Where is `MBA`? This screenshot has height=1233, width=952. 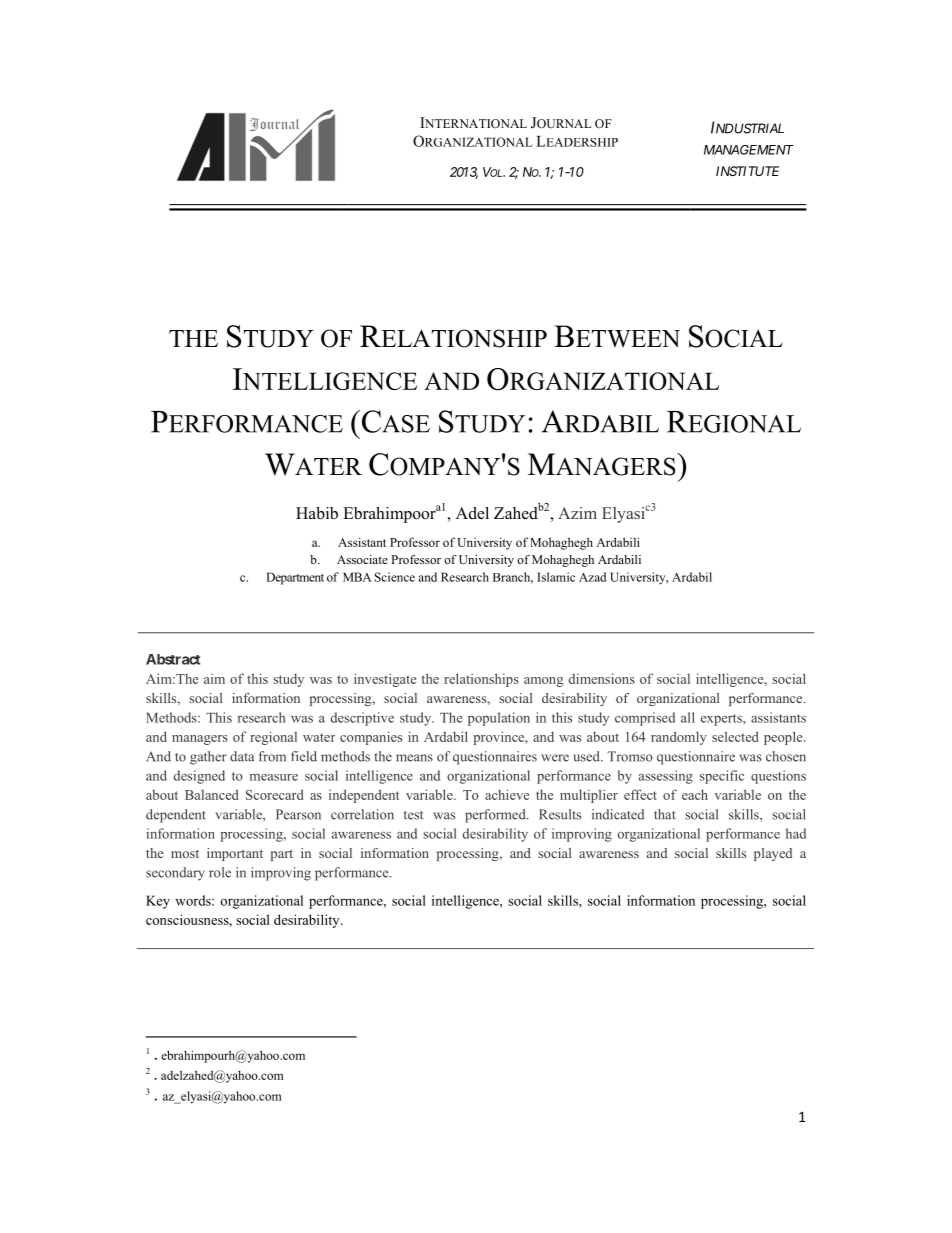 MBA is located at coordinates (357, 577).
